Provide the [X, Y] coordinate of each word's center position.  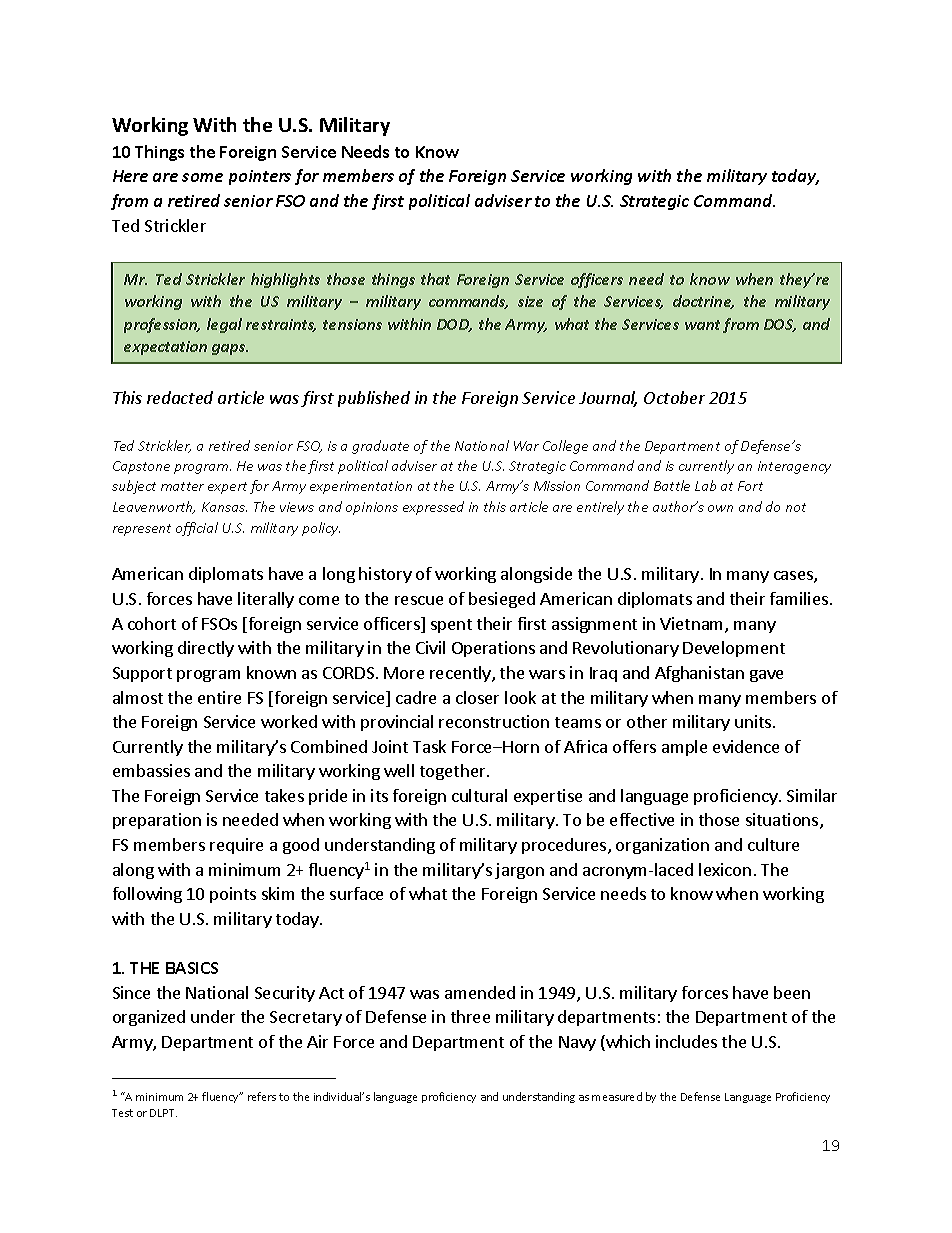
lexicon [725, 869]
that [435, 279]
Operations [493, 649]
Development [734, 649]
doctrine [703, 302]
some [202, 177]
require [236, 846]
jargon [519, 871]
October [674, 397]
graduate [380, 447]
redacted [180, 397]
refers [262, 1096]
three [470, 1016]
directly [206, 649]
